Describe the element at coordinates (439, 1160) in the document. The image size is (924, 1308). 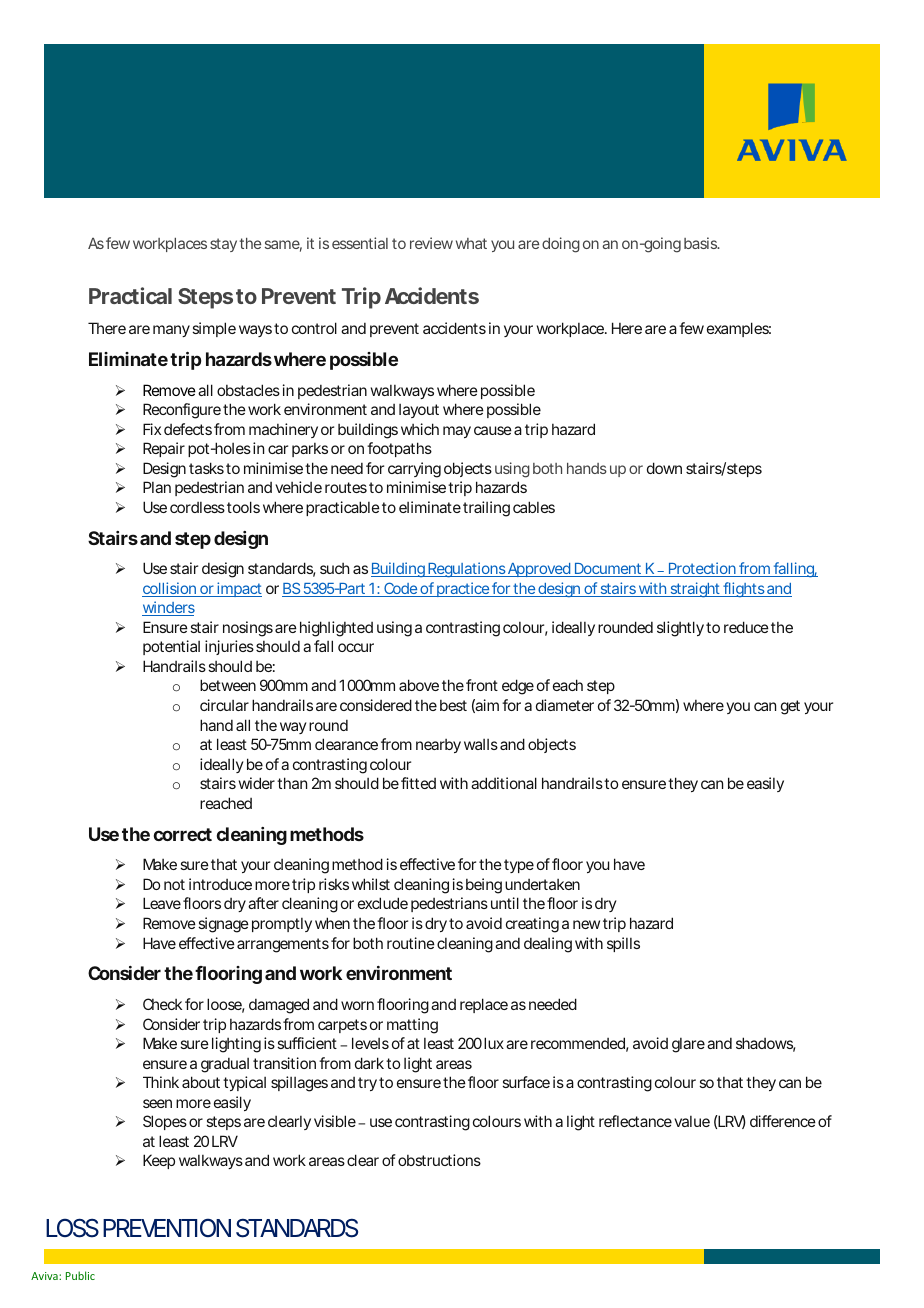
I see `obstructions` at that location.
